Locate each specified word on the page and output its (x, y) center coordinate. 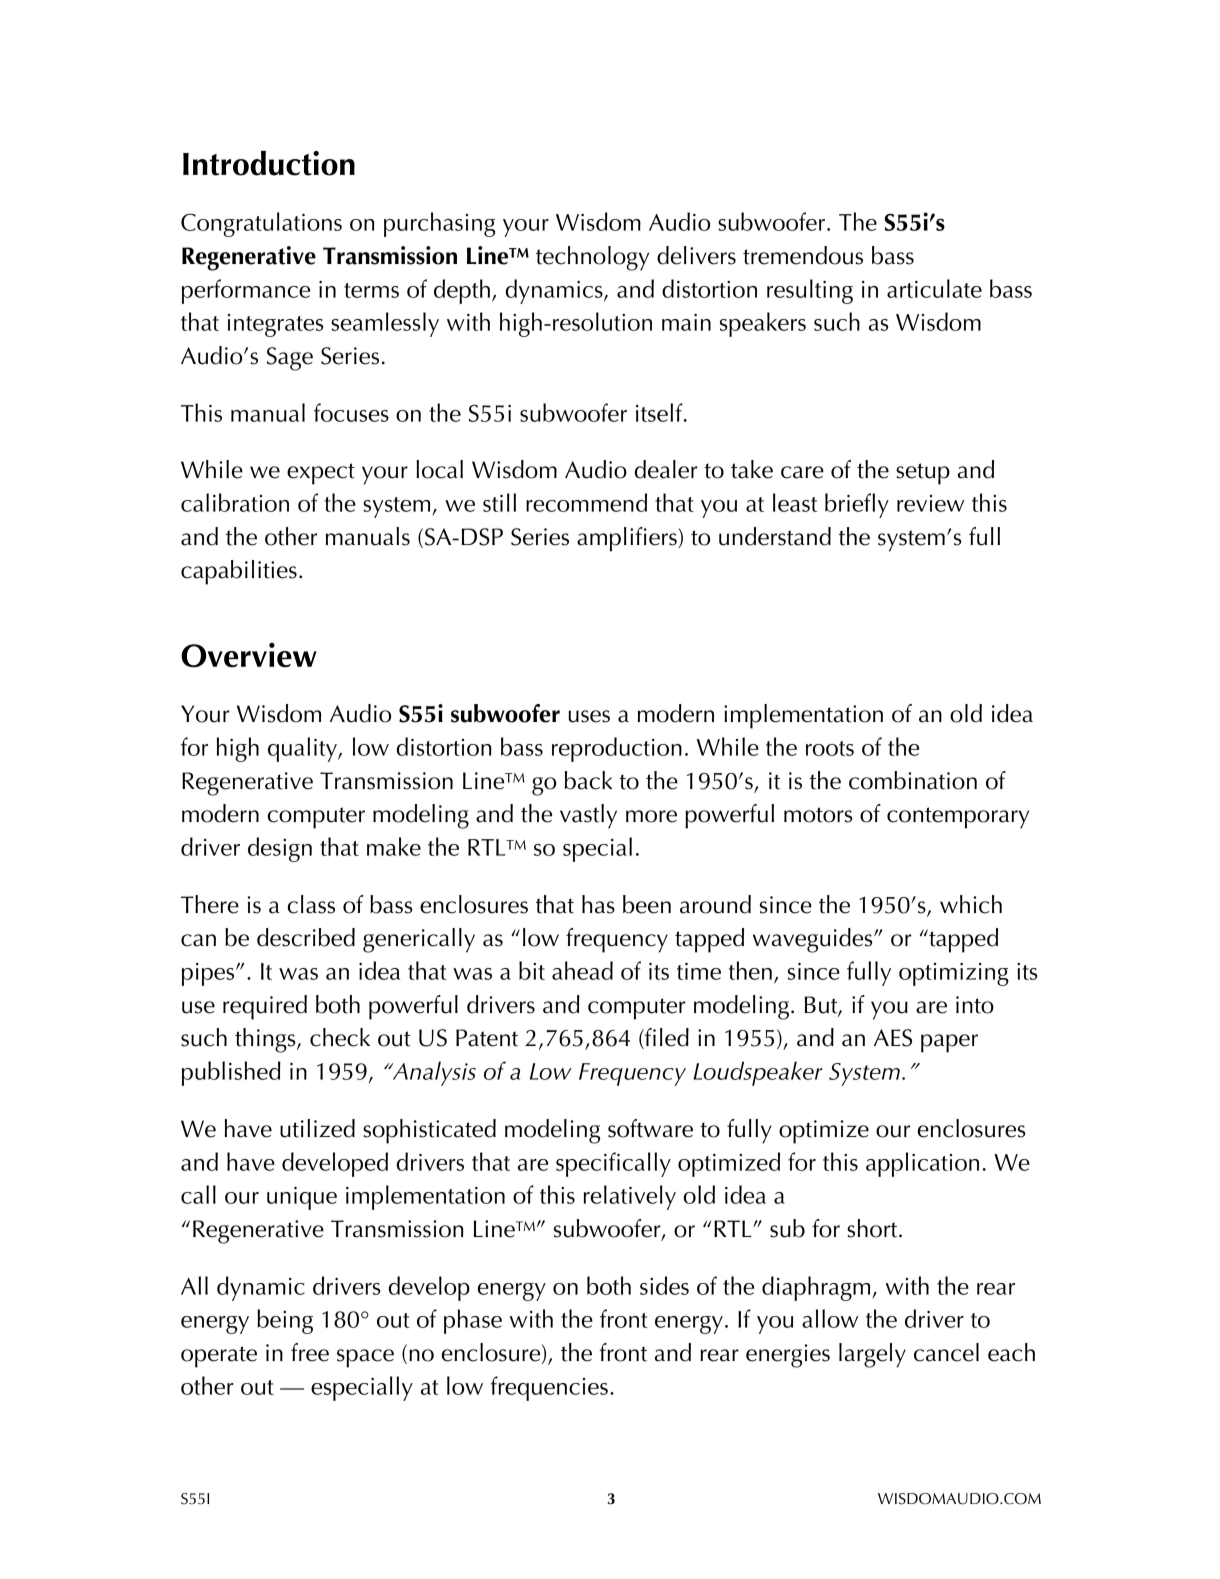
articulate (934, 288)
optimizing (954, 974)
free (310, 1352)
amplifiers (628, 539)
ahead (582, 970)
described (306, 937)
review (930, 503)
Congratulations (261, 224)
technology (592, 258)
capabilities (239, 572)
